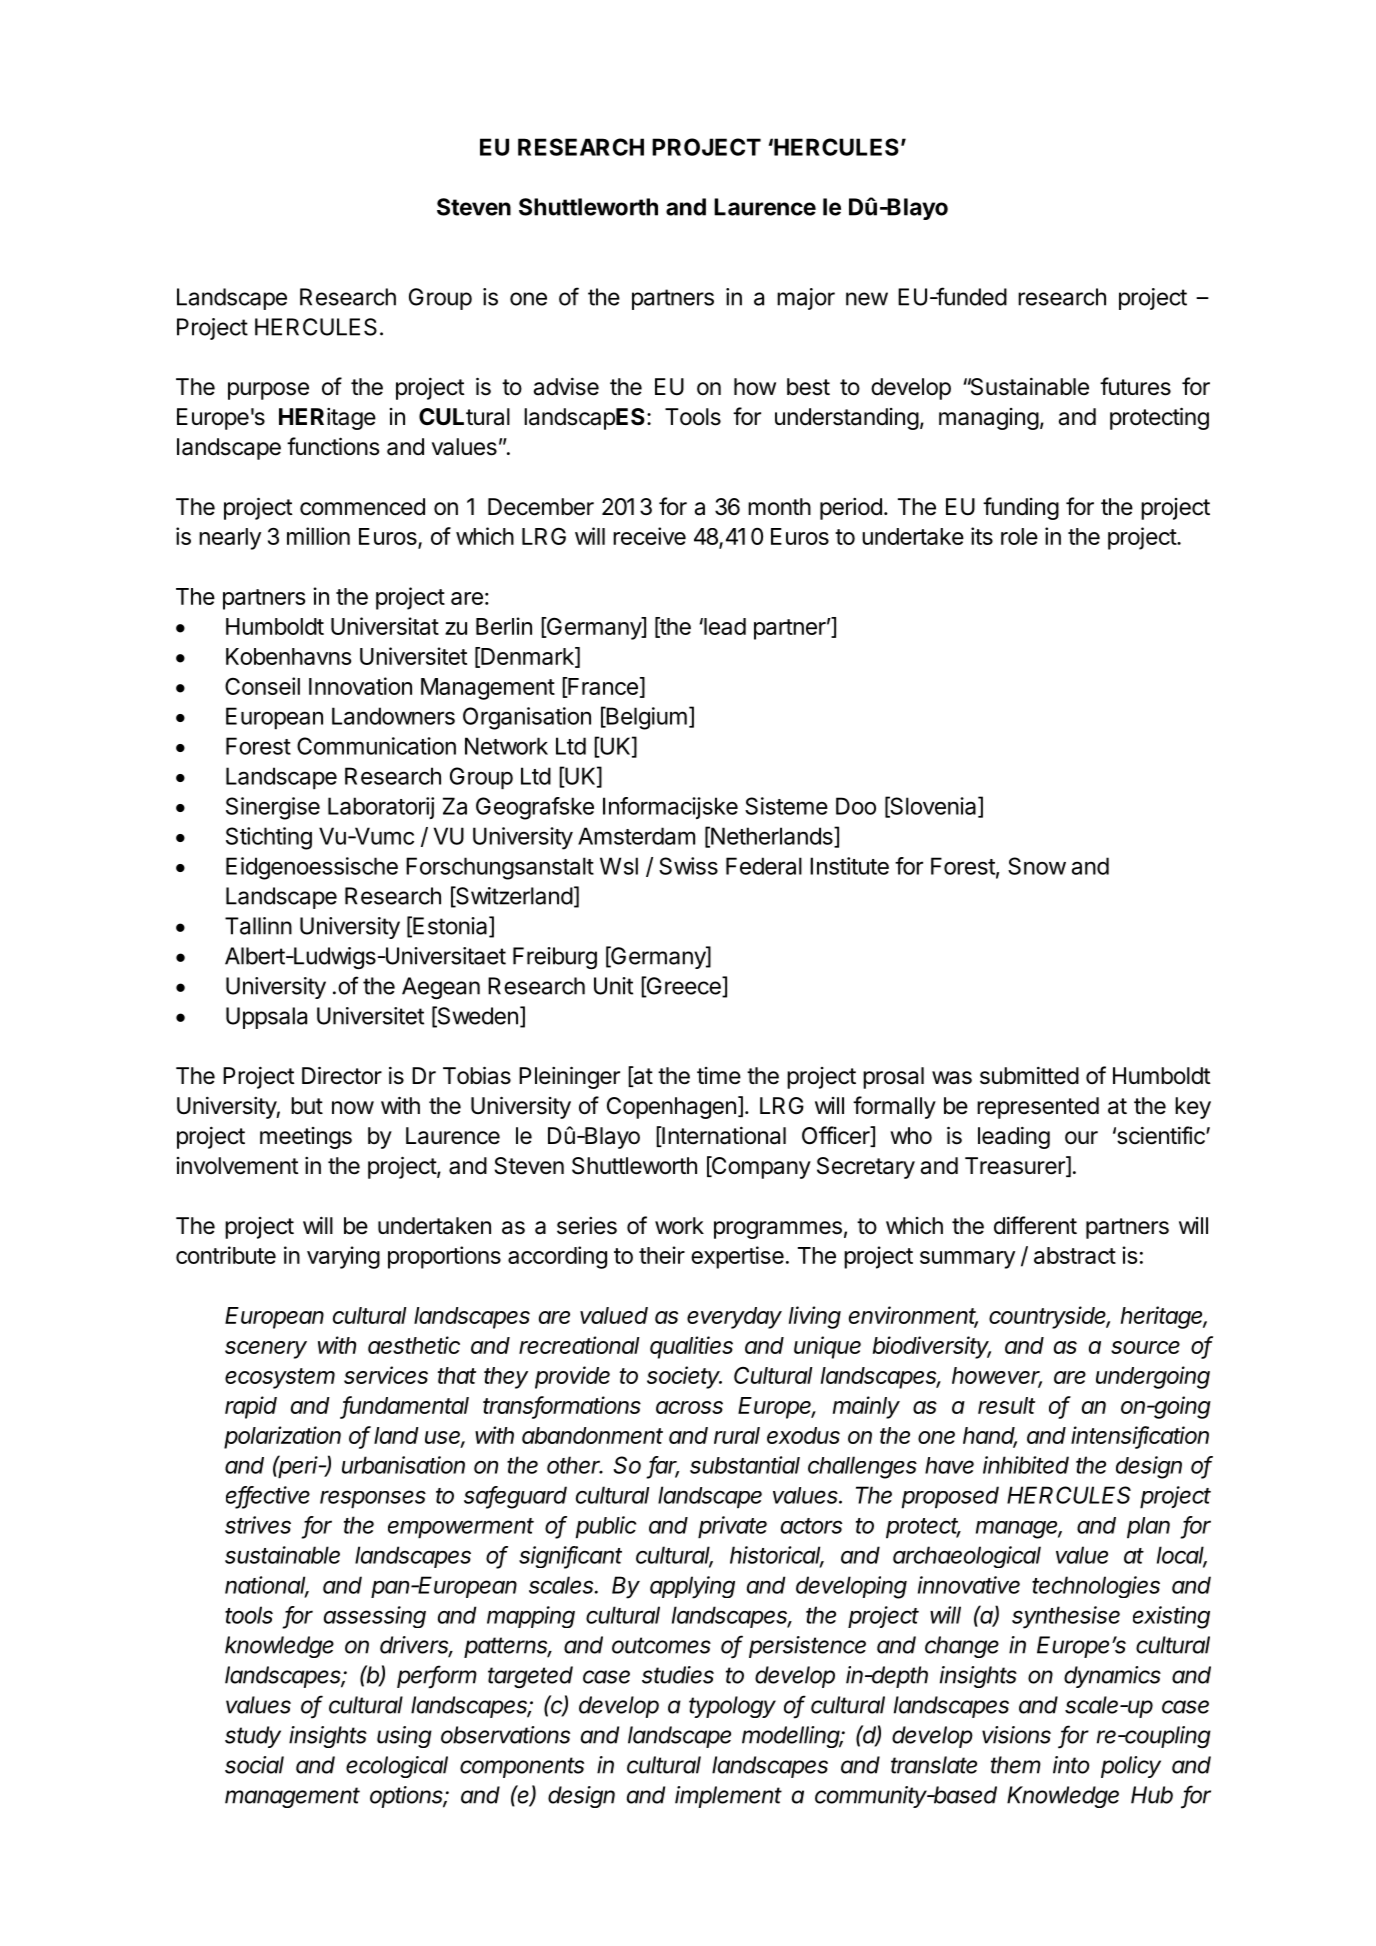  I want to click on abstract, so click(1075, 1255).
